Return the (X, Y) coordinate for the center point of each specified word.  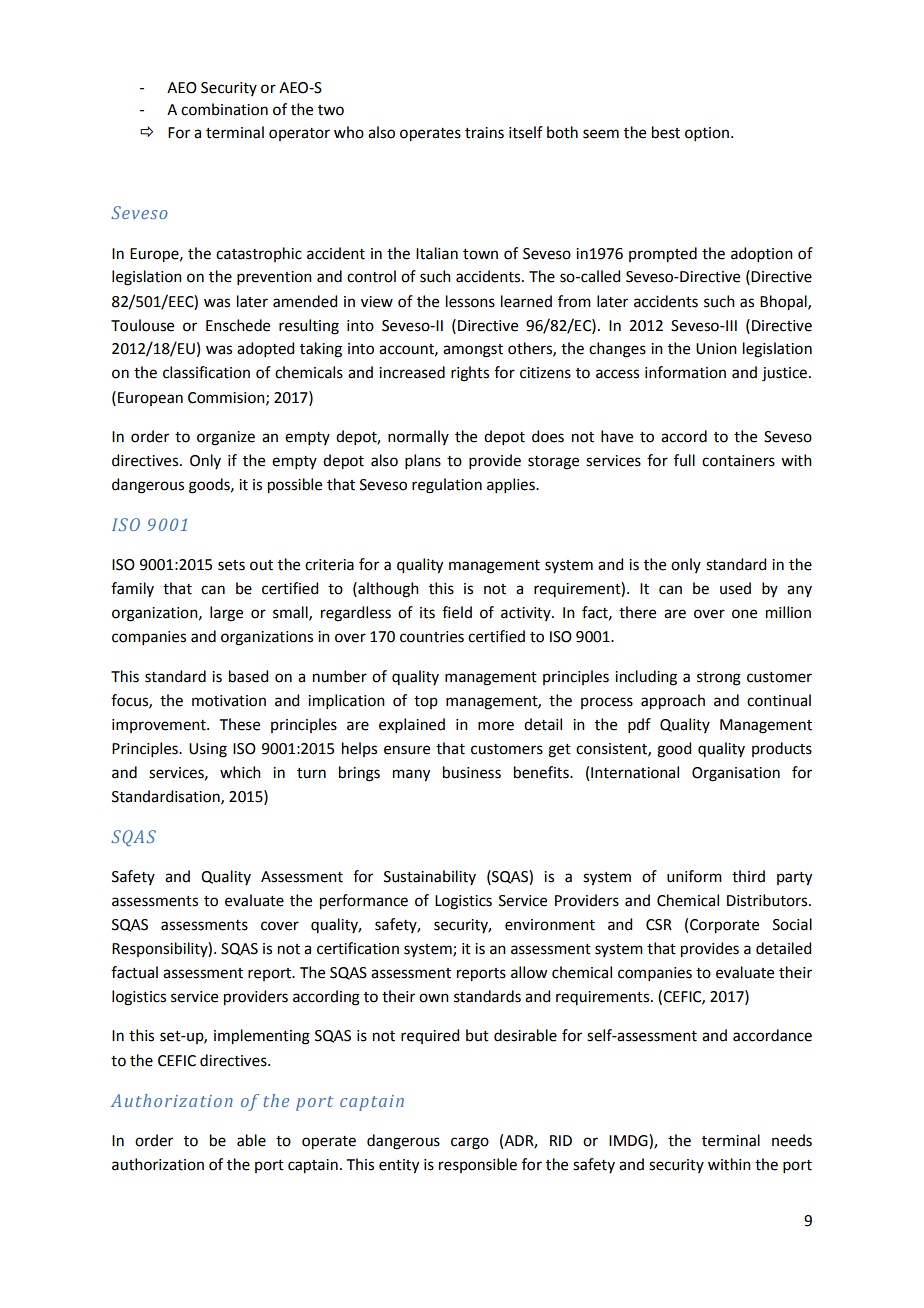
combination (224, 109)
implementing (262, 1037)
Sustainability (430, 877)
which (240, 772)
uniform (694, 876)
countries (432, 637)
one (744, 614)
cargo (470, 1143)
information (685, 372)
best (666, 132)
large (226, 614)
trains (484, 133)
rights (470, 374)
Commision (227, 398)
